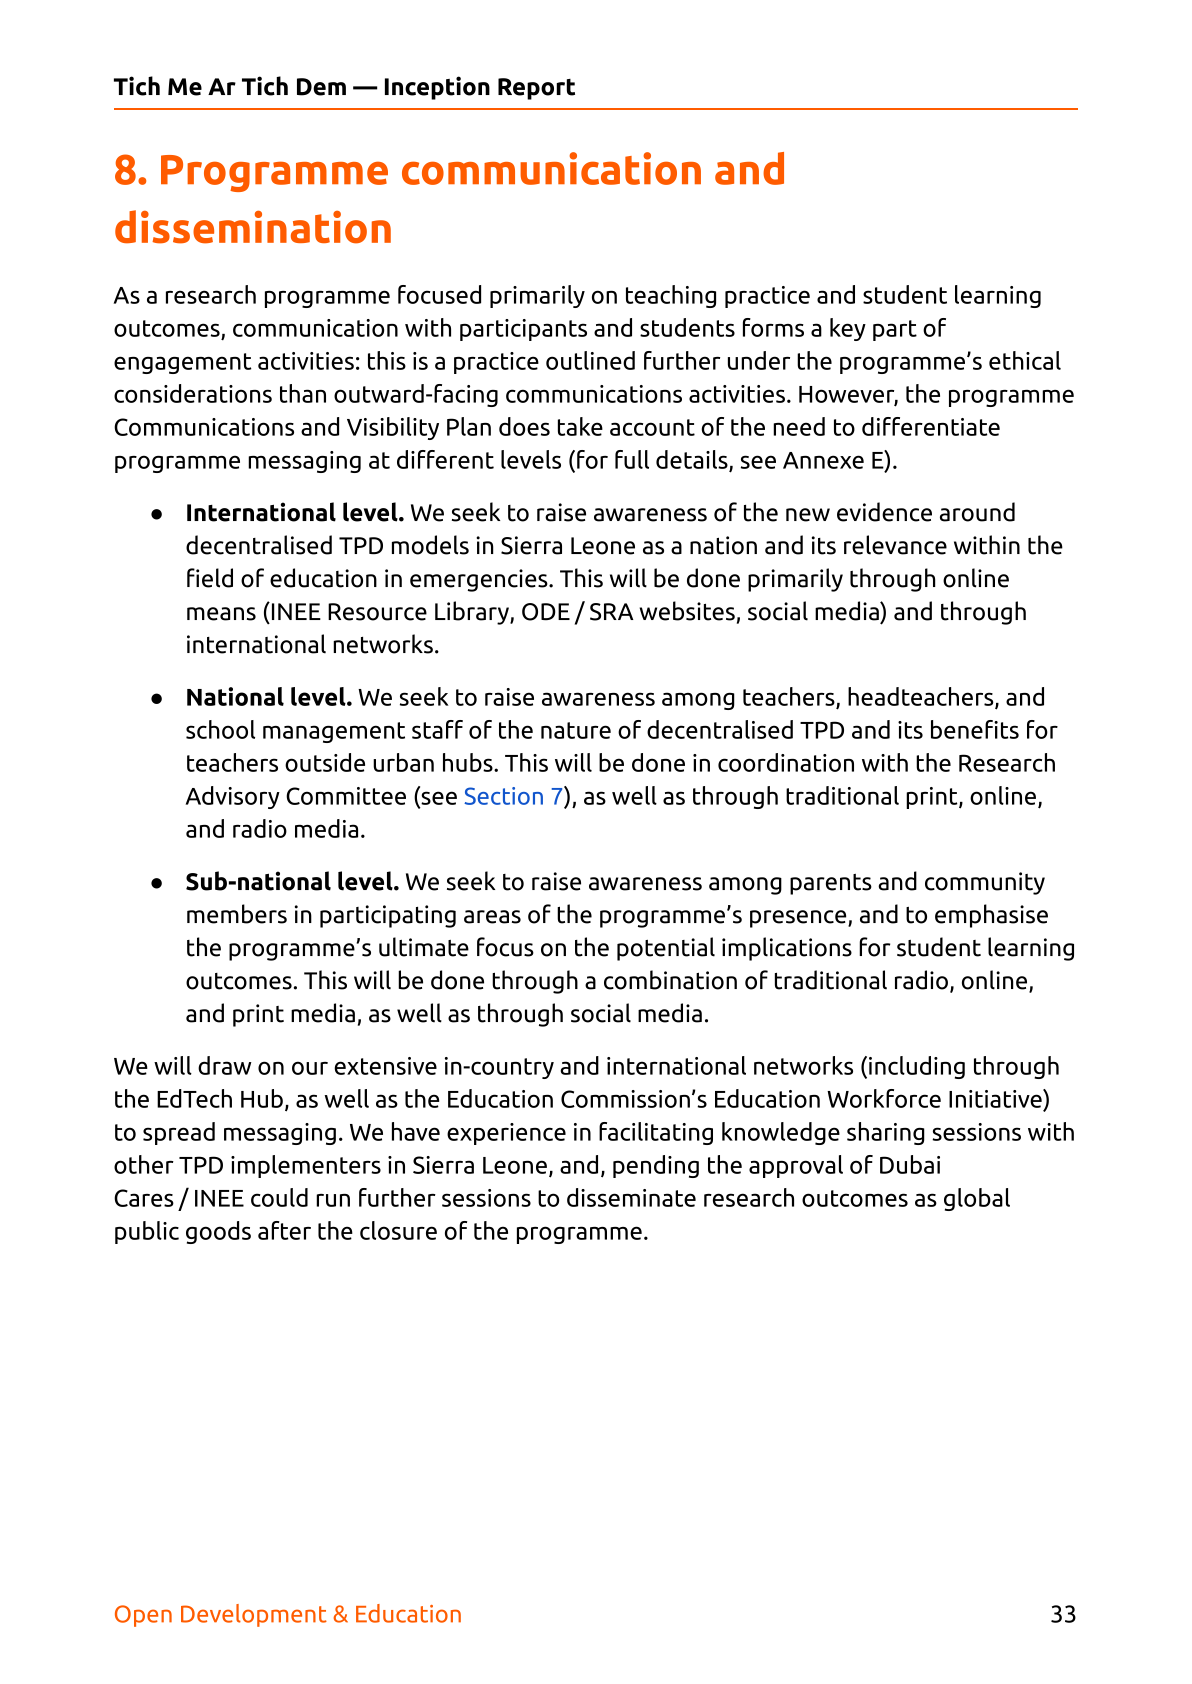 This screenshot has width=1192, height=1684. I want to click on Development, so click(254, 1615).
